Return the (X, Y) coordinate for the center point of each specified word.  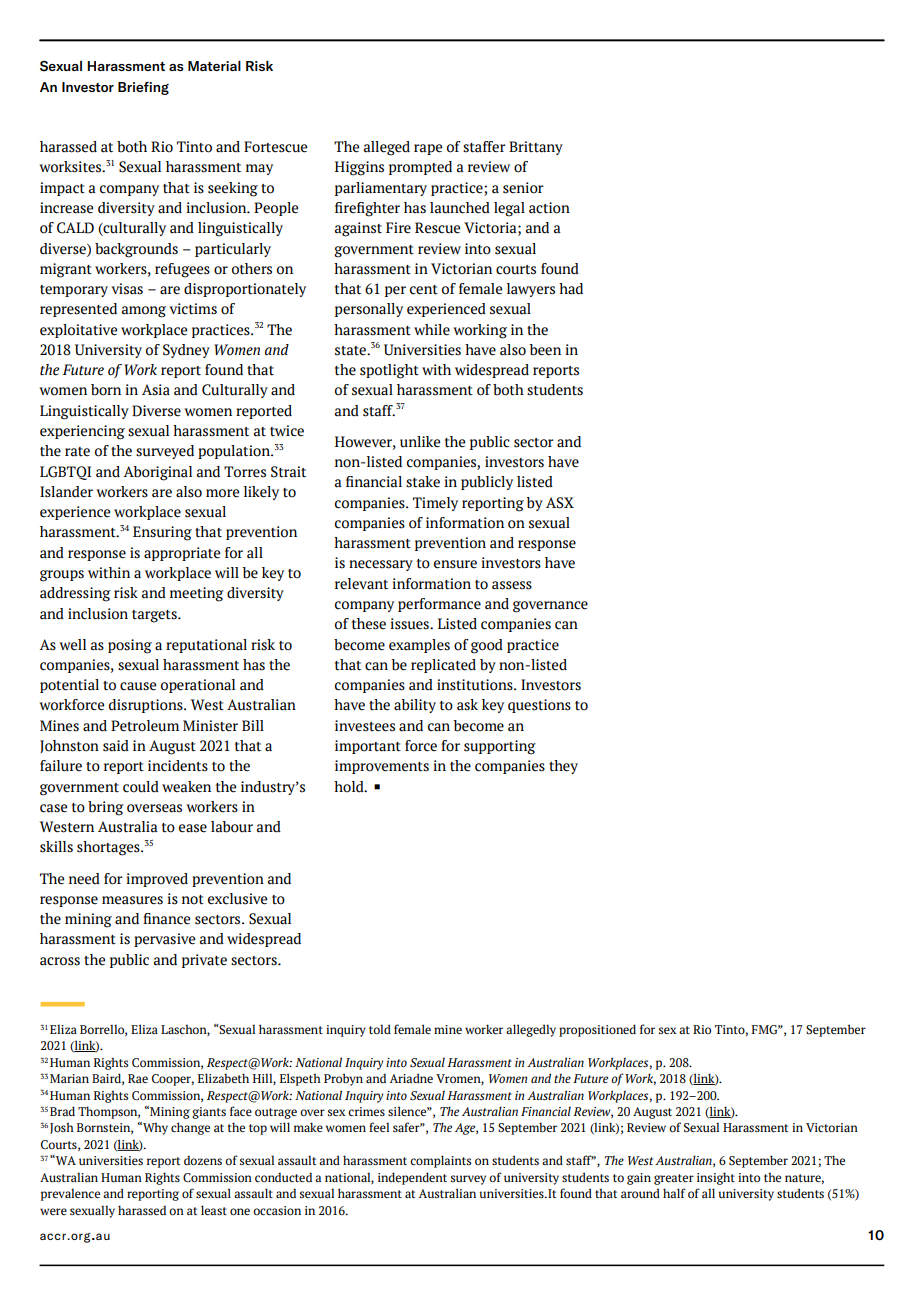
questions (539, 706)
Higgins (359, 168)
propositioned (597, 1030)
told (380, 1029)
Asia (156, 390)
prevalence (70, 1194)
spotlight (389, 371)
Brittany (536, 148)
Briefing (143, 88)
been (545, 350)
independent (412, 1178)
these (369, 624)
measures (132, 900)
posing (130, 646)
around (640, 1193)
